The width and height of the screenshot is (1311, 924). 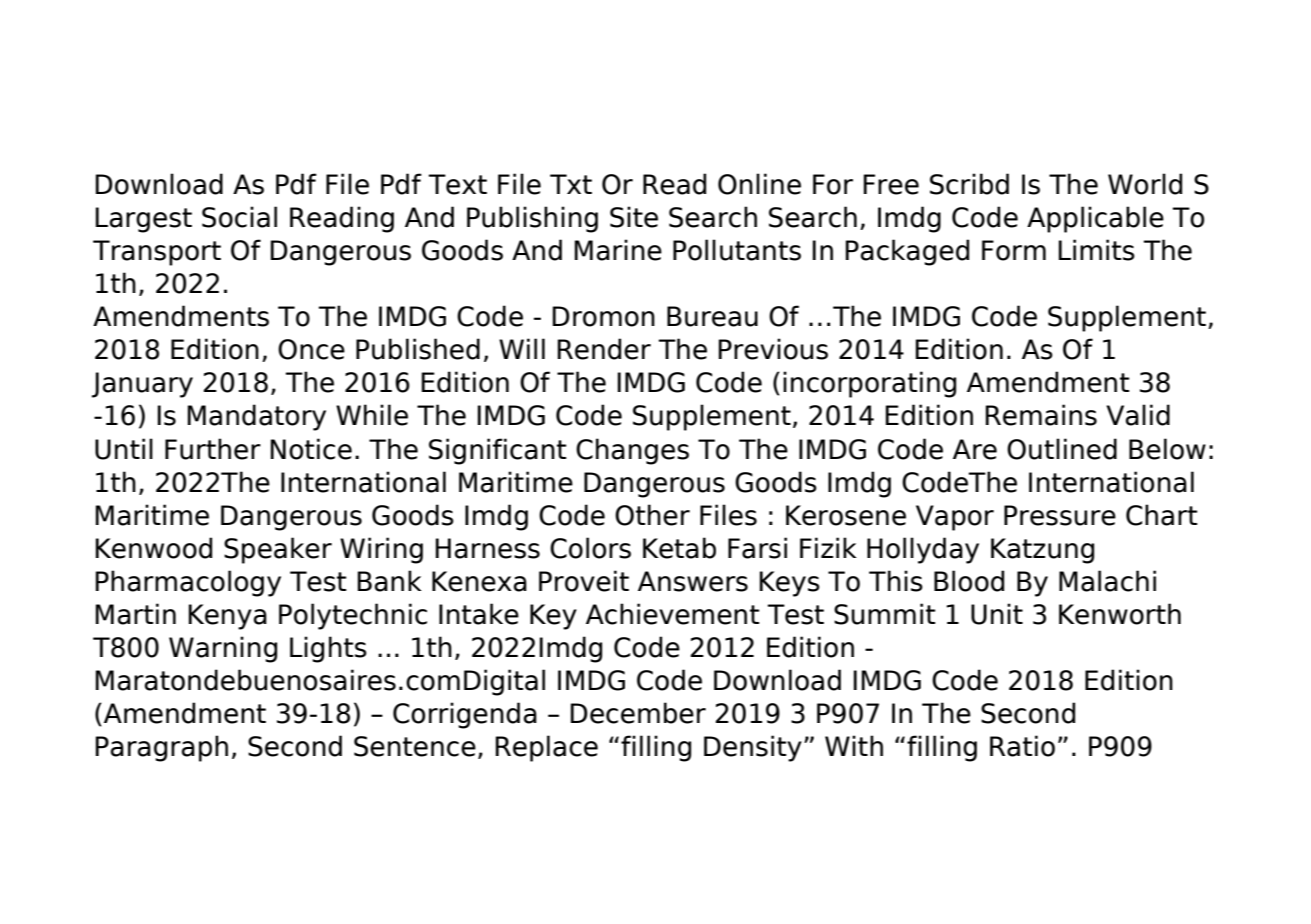 What do you see at coordinates (1095, 219) in the screenshot?
I see `Applicable` at bounding box center [1095, 219].
